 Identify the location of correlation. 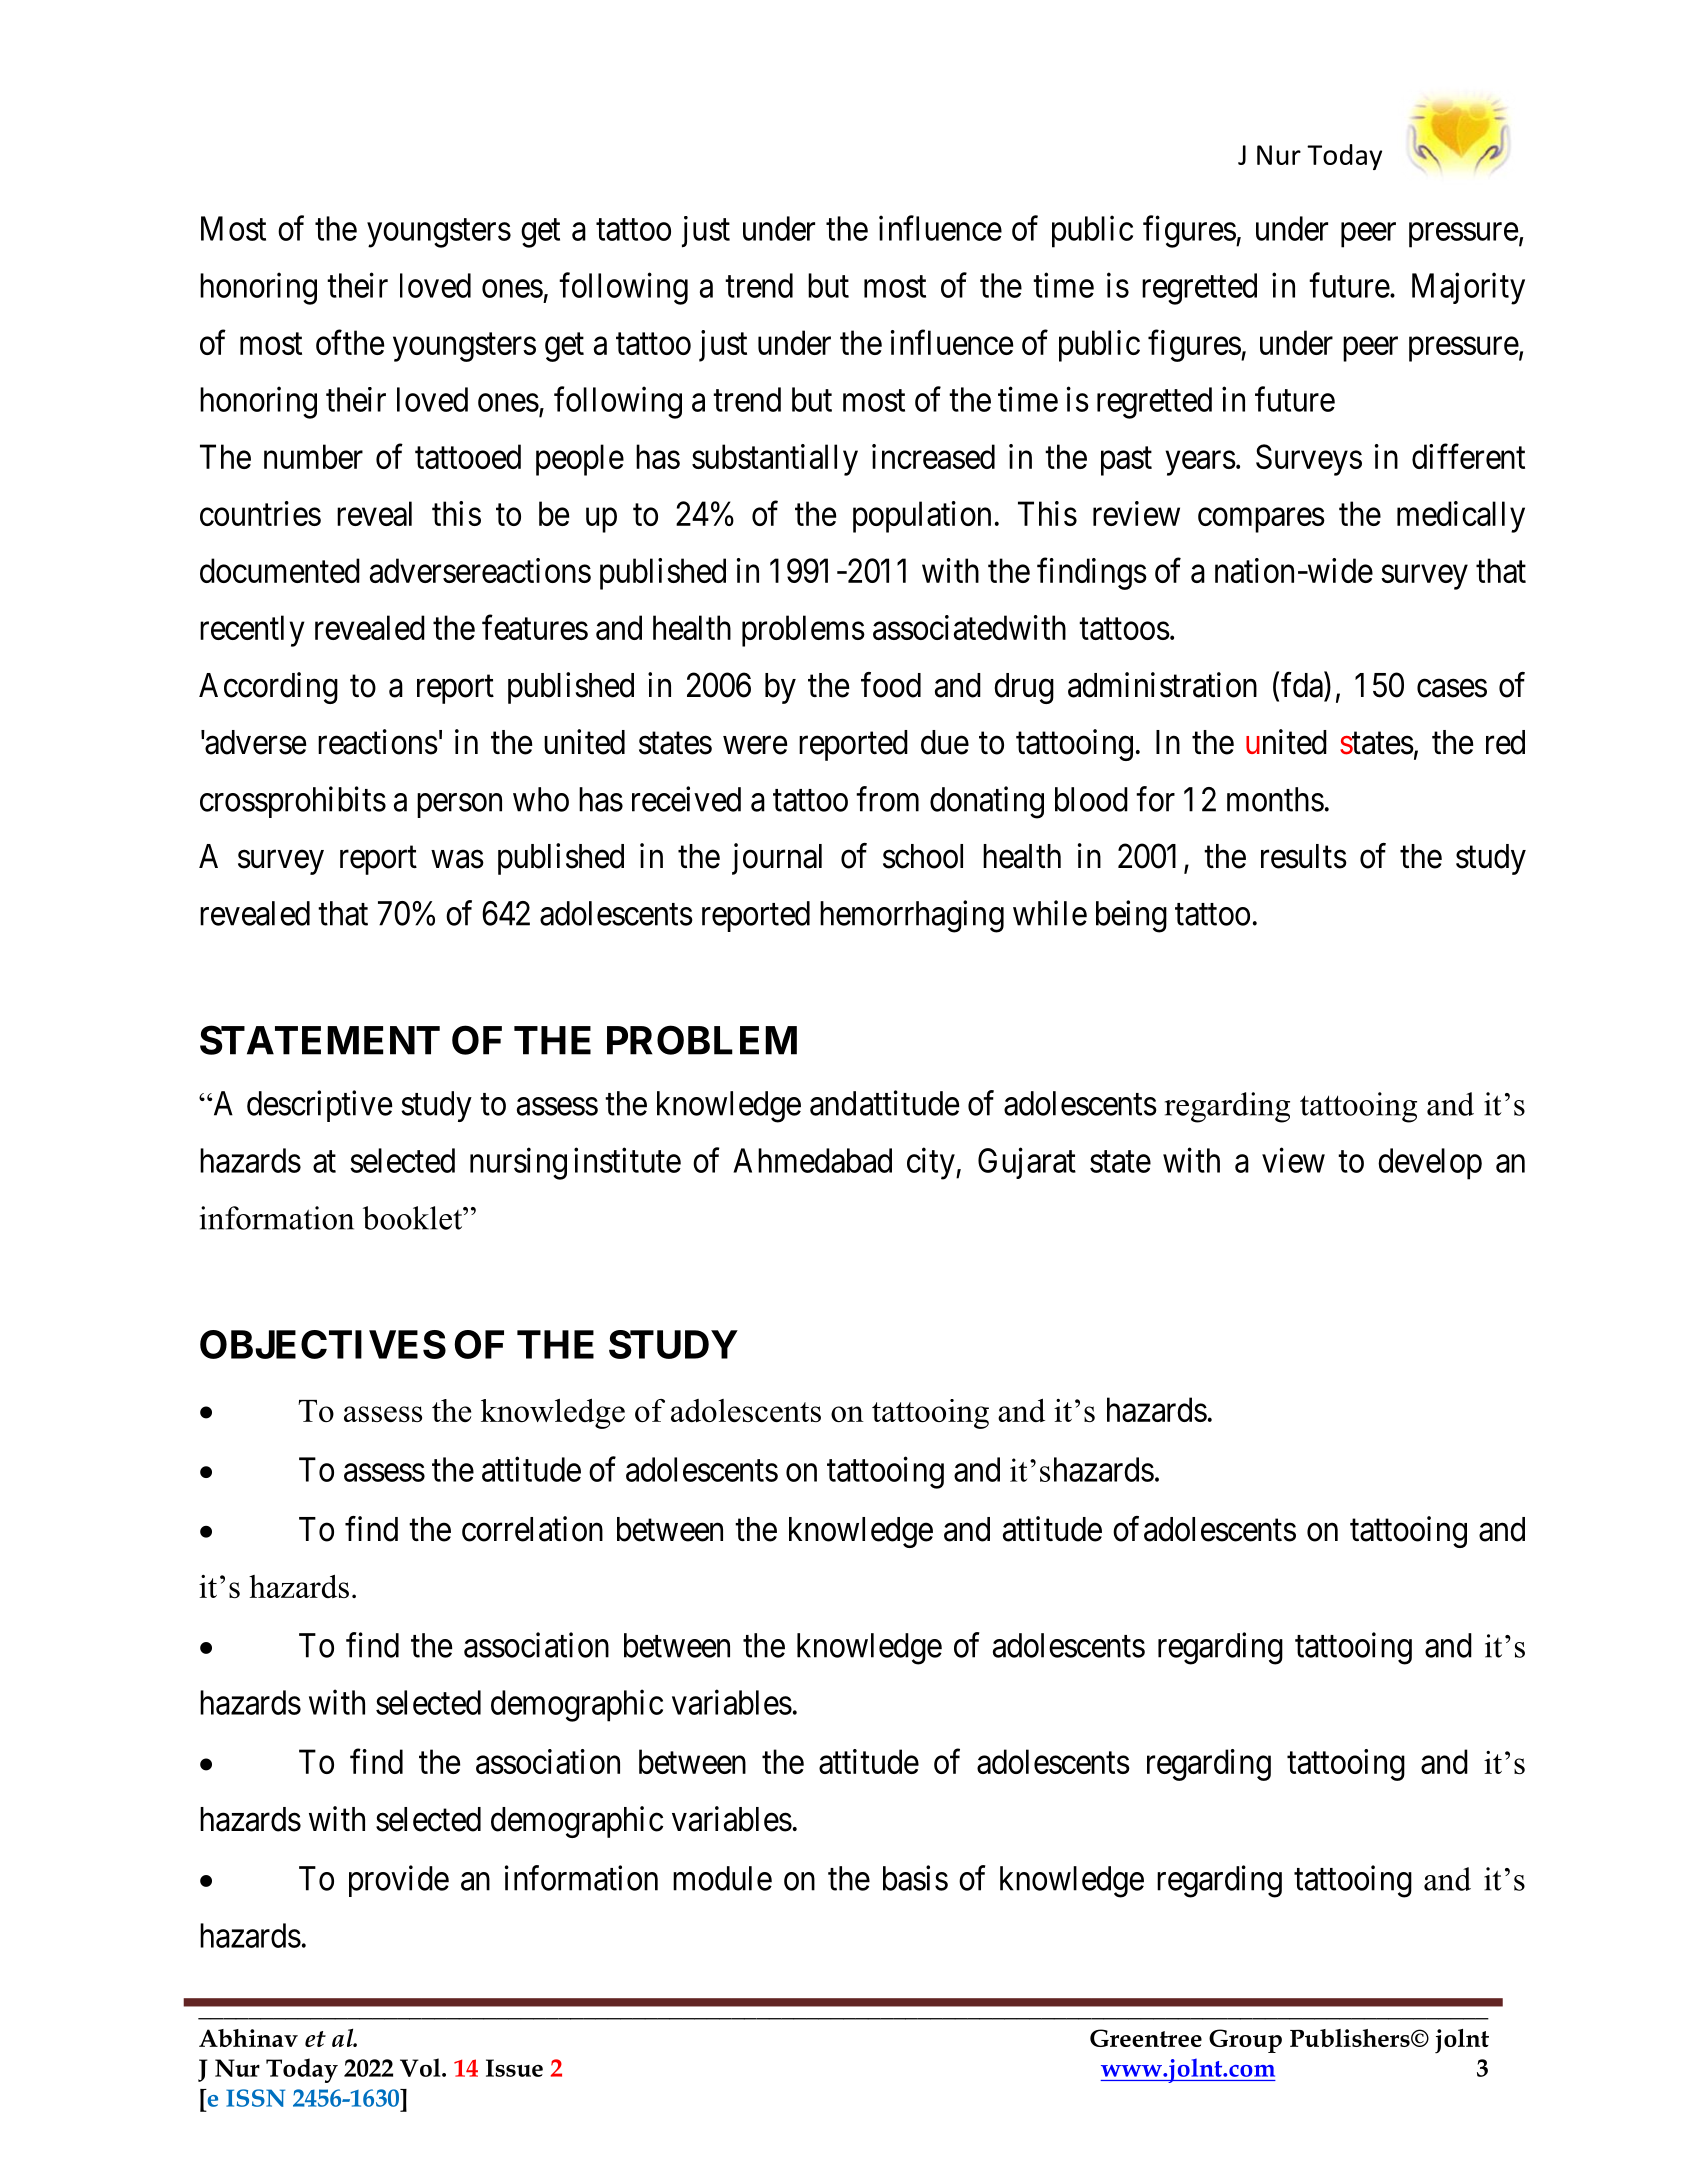
(532, 1529).
